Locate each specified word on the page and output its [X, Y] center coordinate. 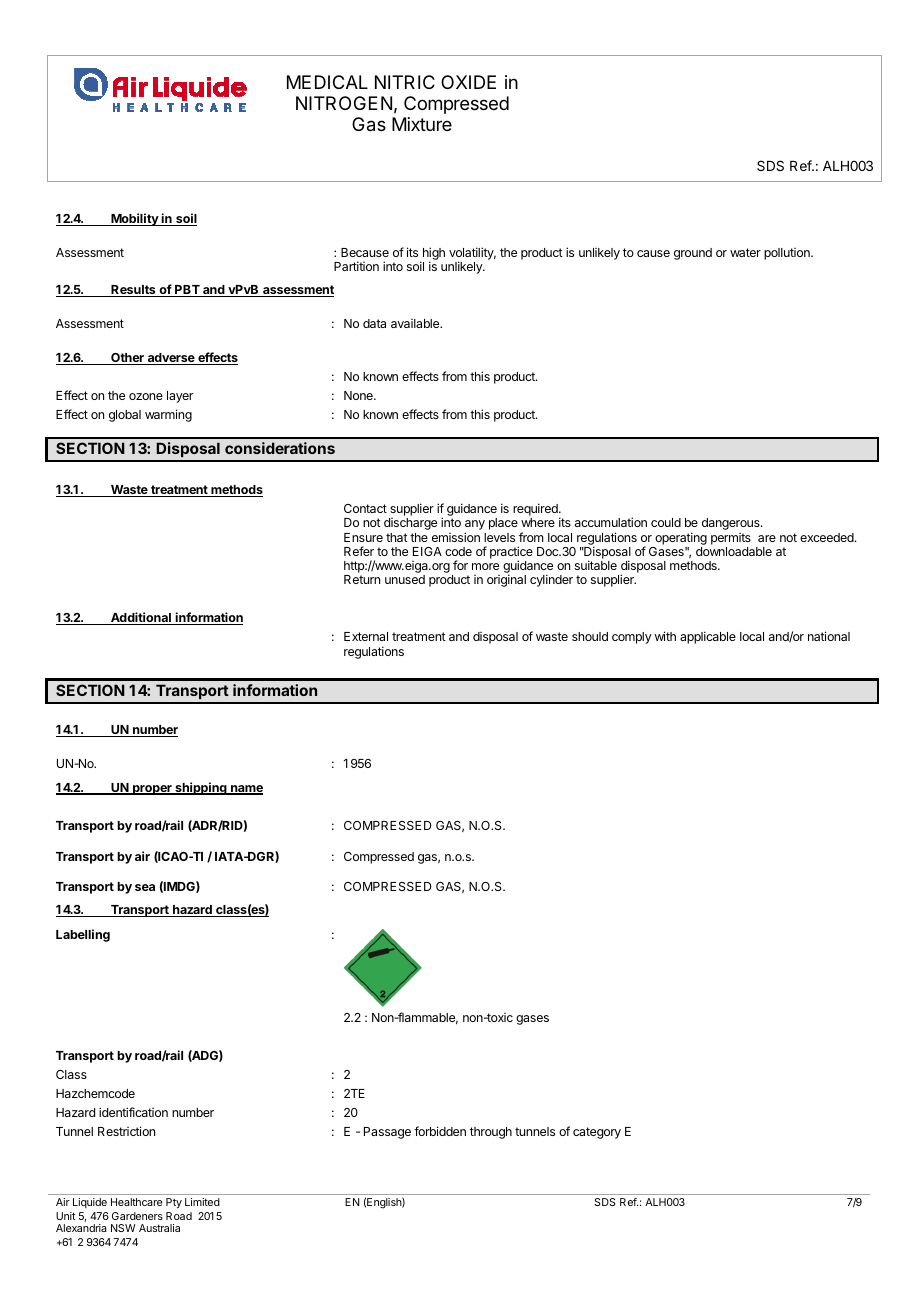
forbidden [440, 1131]
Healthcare [136, 1202]
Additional [141, 618]
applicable [708, 637]
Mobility [135, 219]
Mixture [422, 124]
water [745, 252]
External [366, 636]
